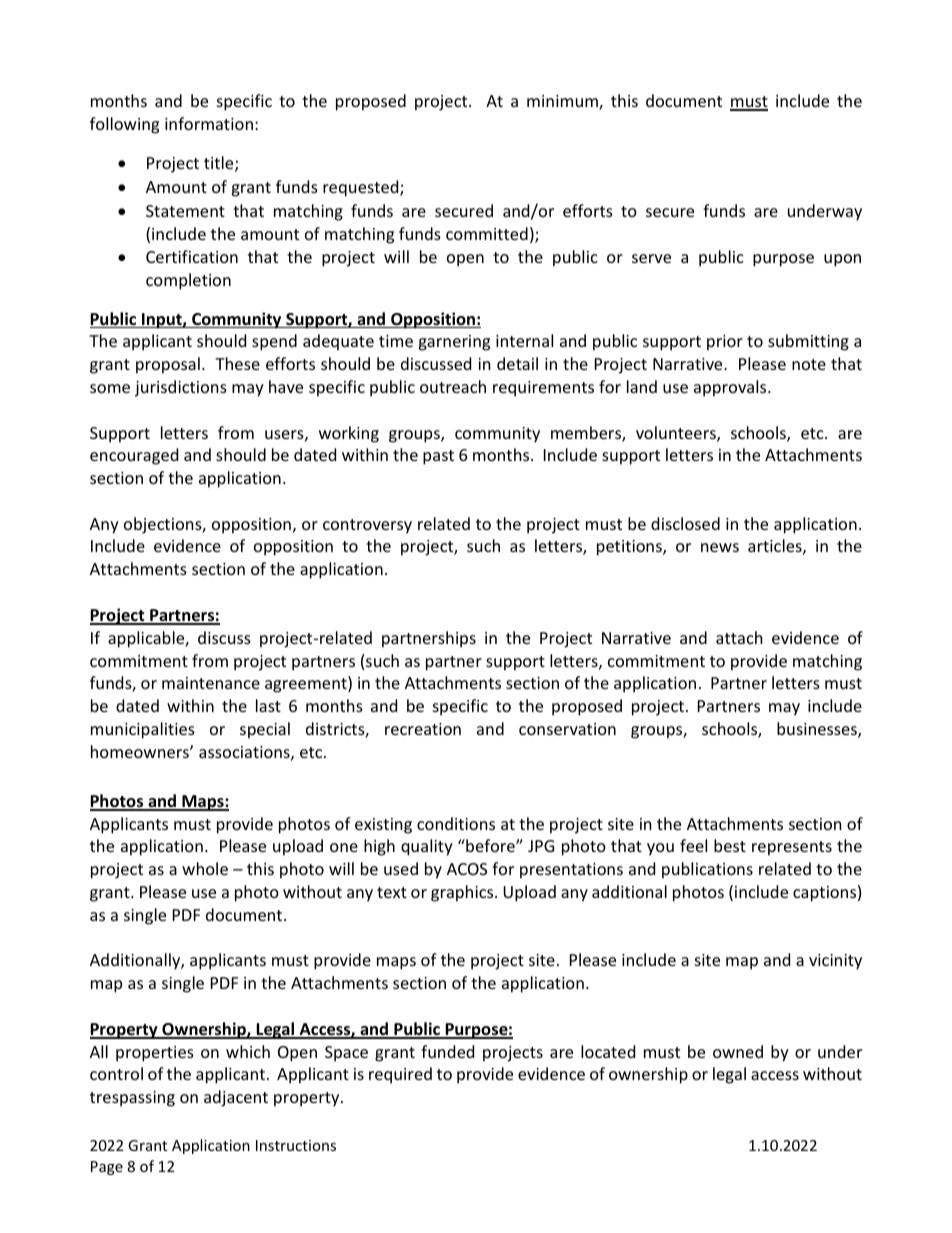  Describe the element at coordinates (211, 683) in the page. I see `maintenance` at that location.
